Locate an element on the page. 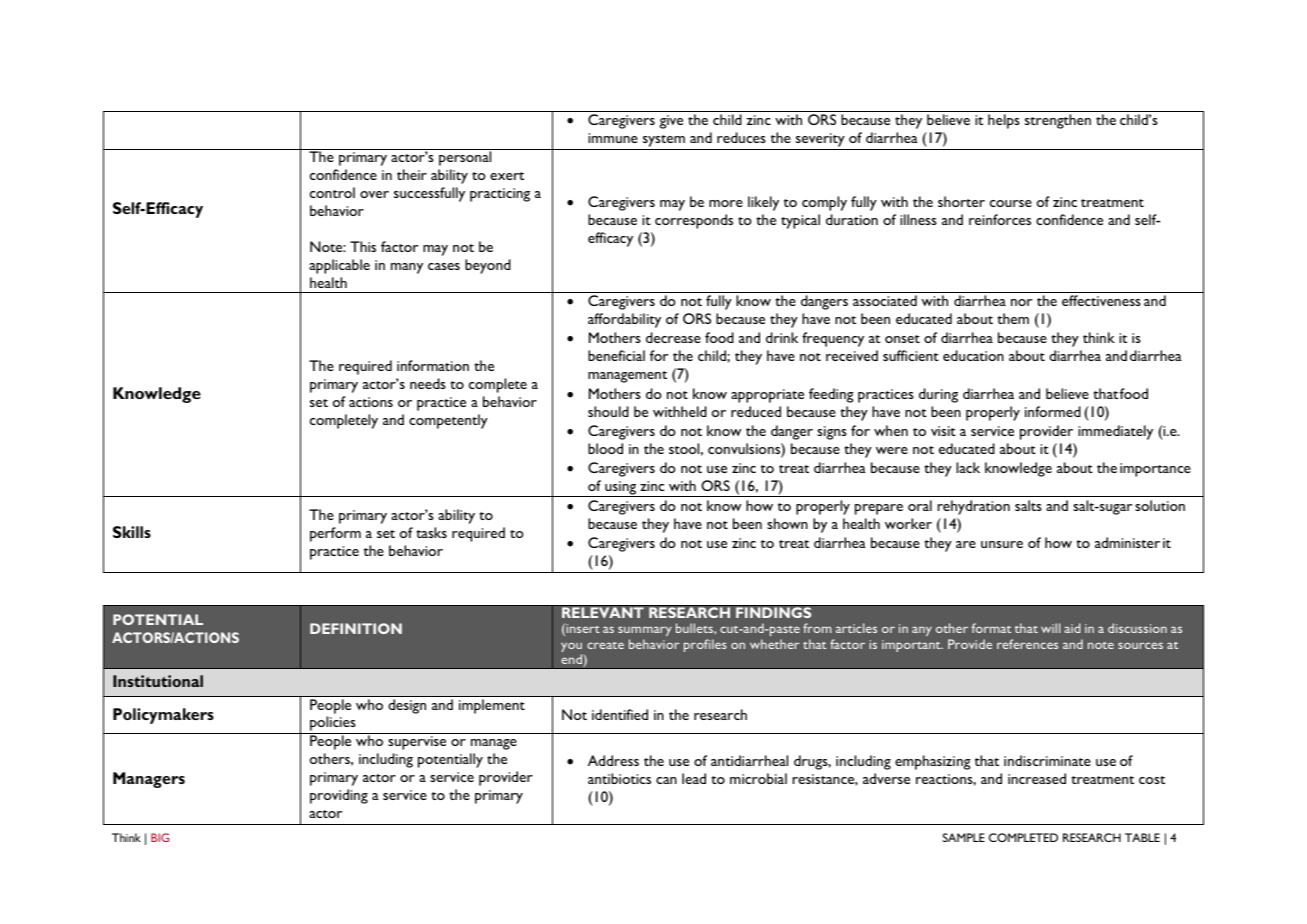  shown is located at coordinates (787, 523).
